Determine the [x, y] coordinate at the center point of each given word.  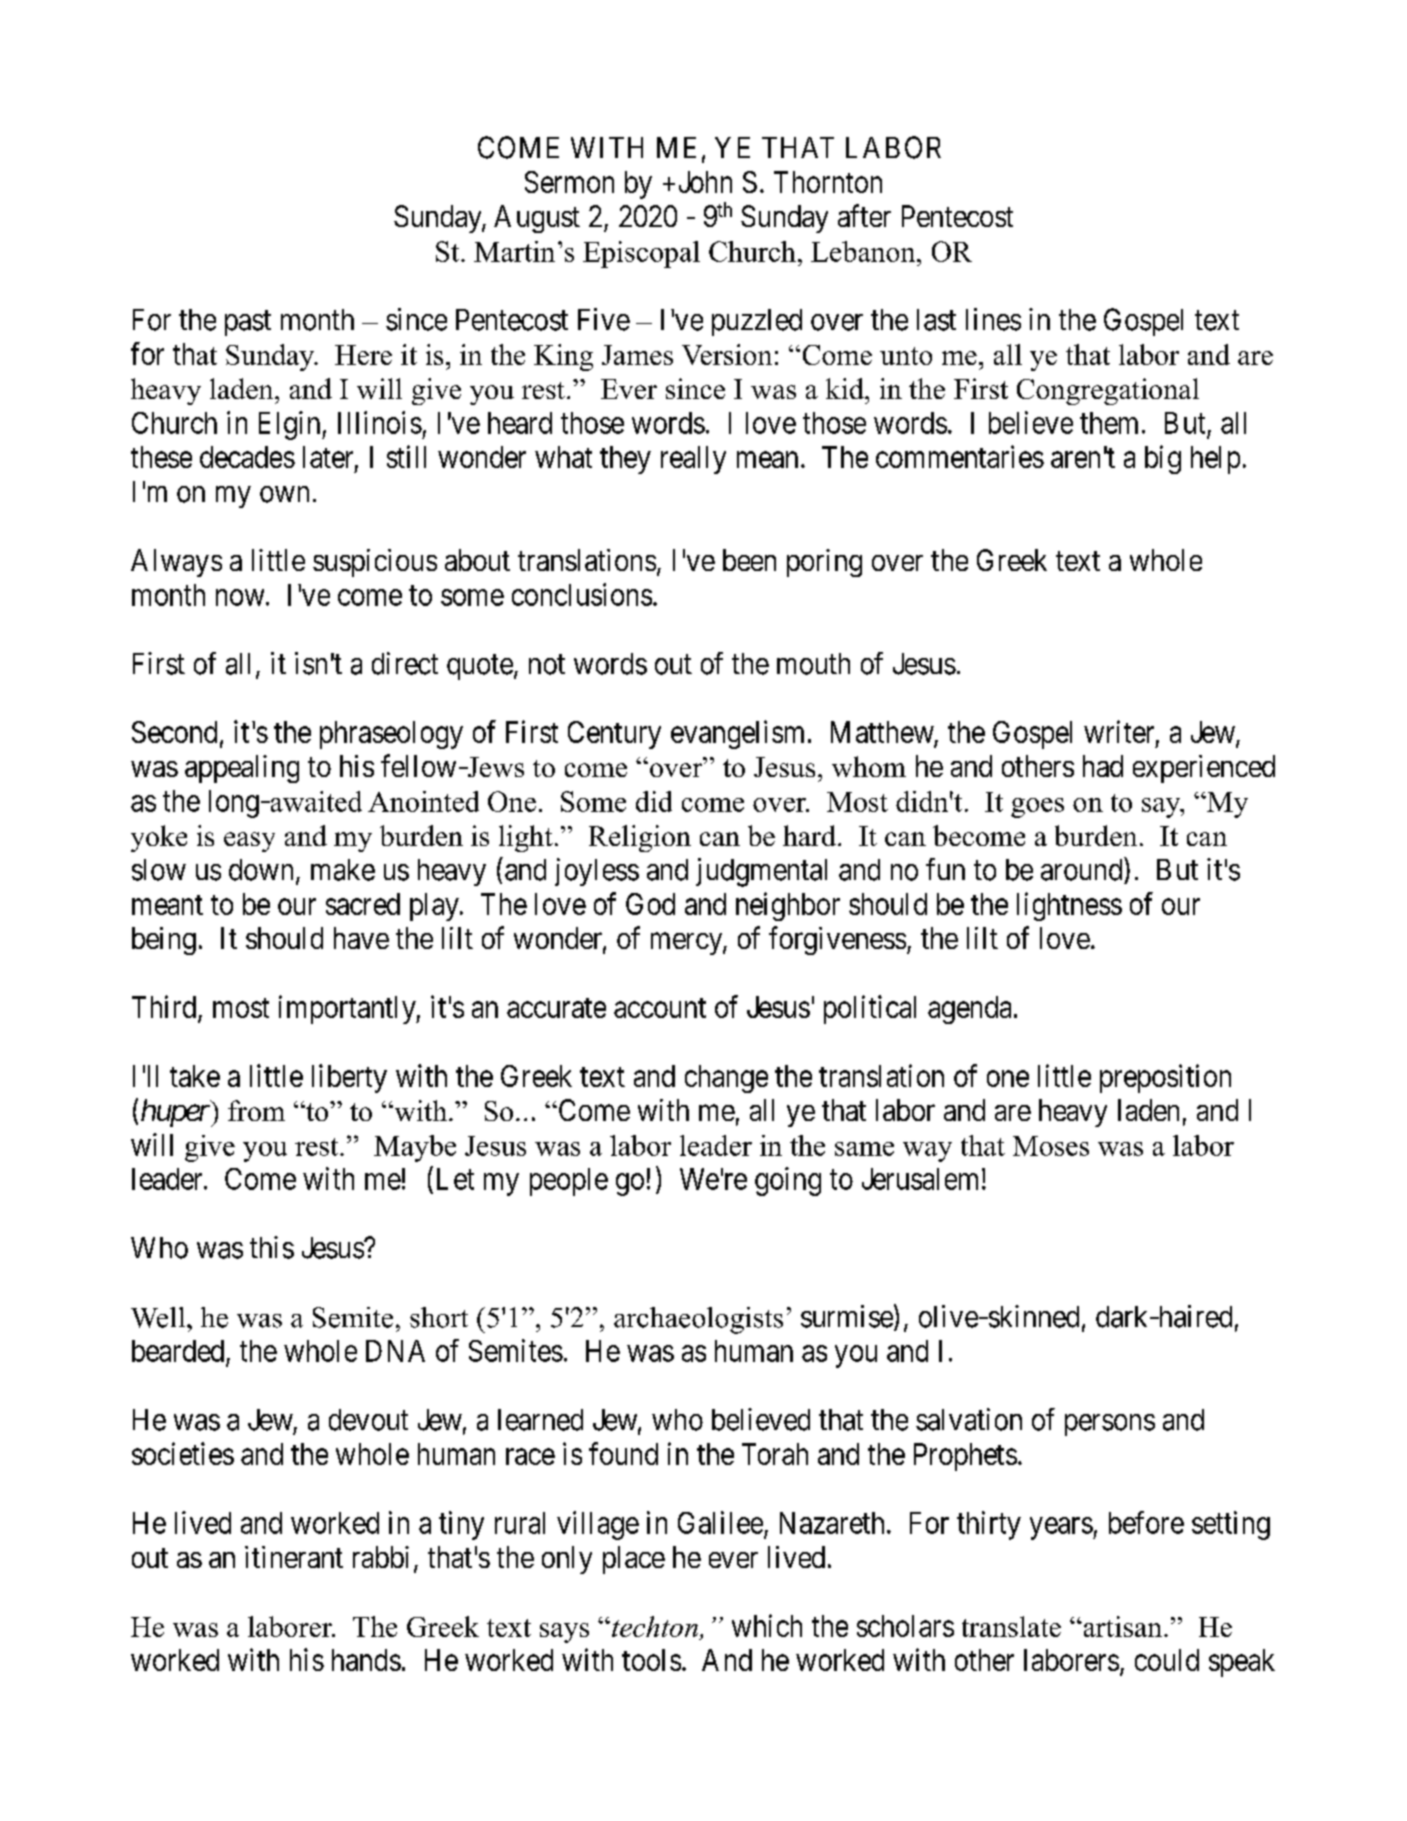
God [650, 904]
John [705, 182]
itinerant [294, 1557]
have [361, 938]
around [1083, 869]
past [248, 323]
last [936, 320]
